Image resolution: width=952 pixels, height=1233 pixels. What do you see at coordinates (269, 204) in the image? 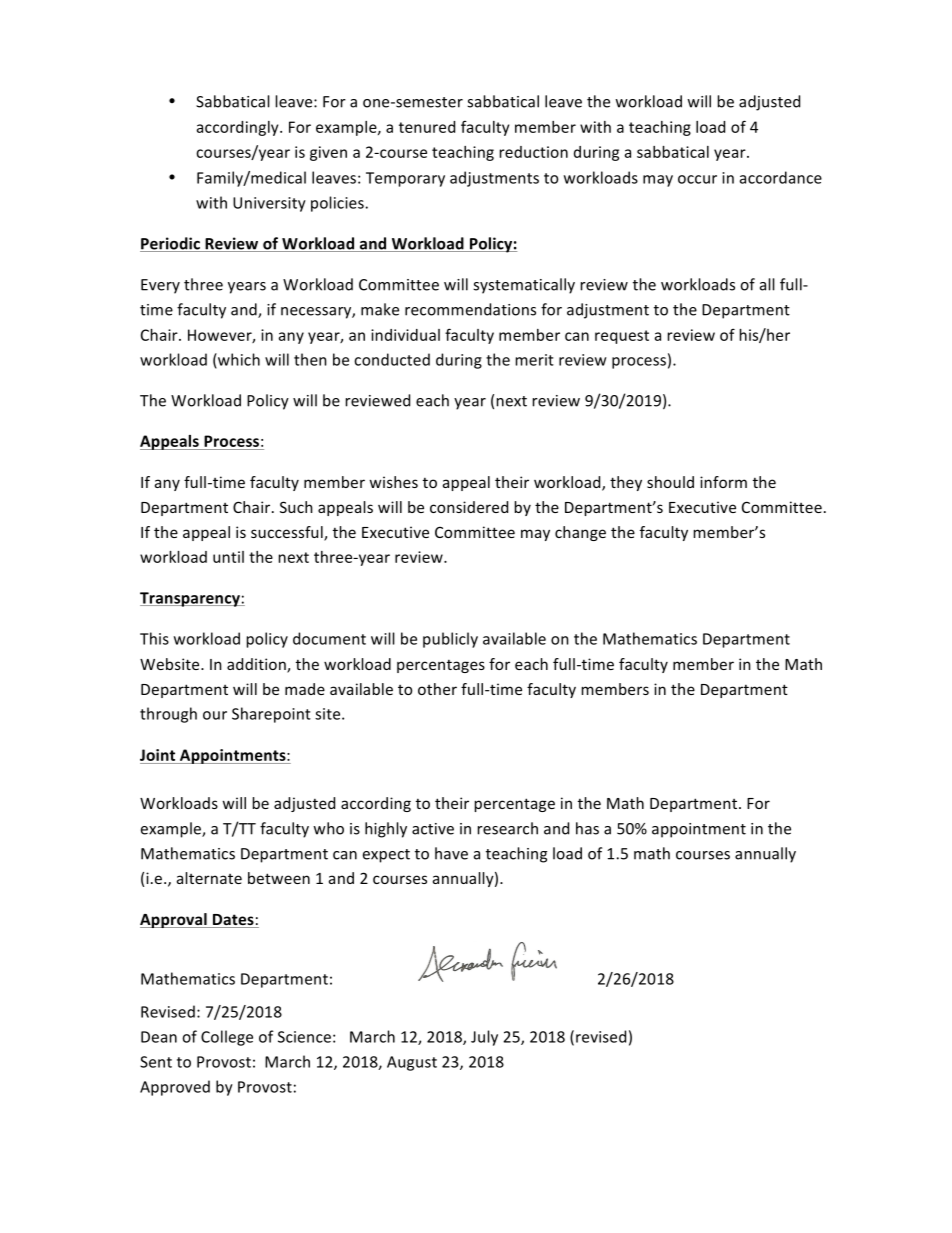
I see `University` at bounding box center [269, 204].
